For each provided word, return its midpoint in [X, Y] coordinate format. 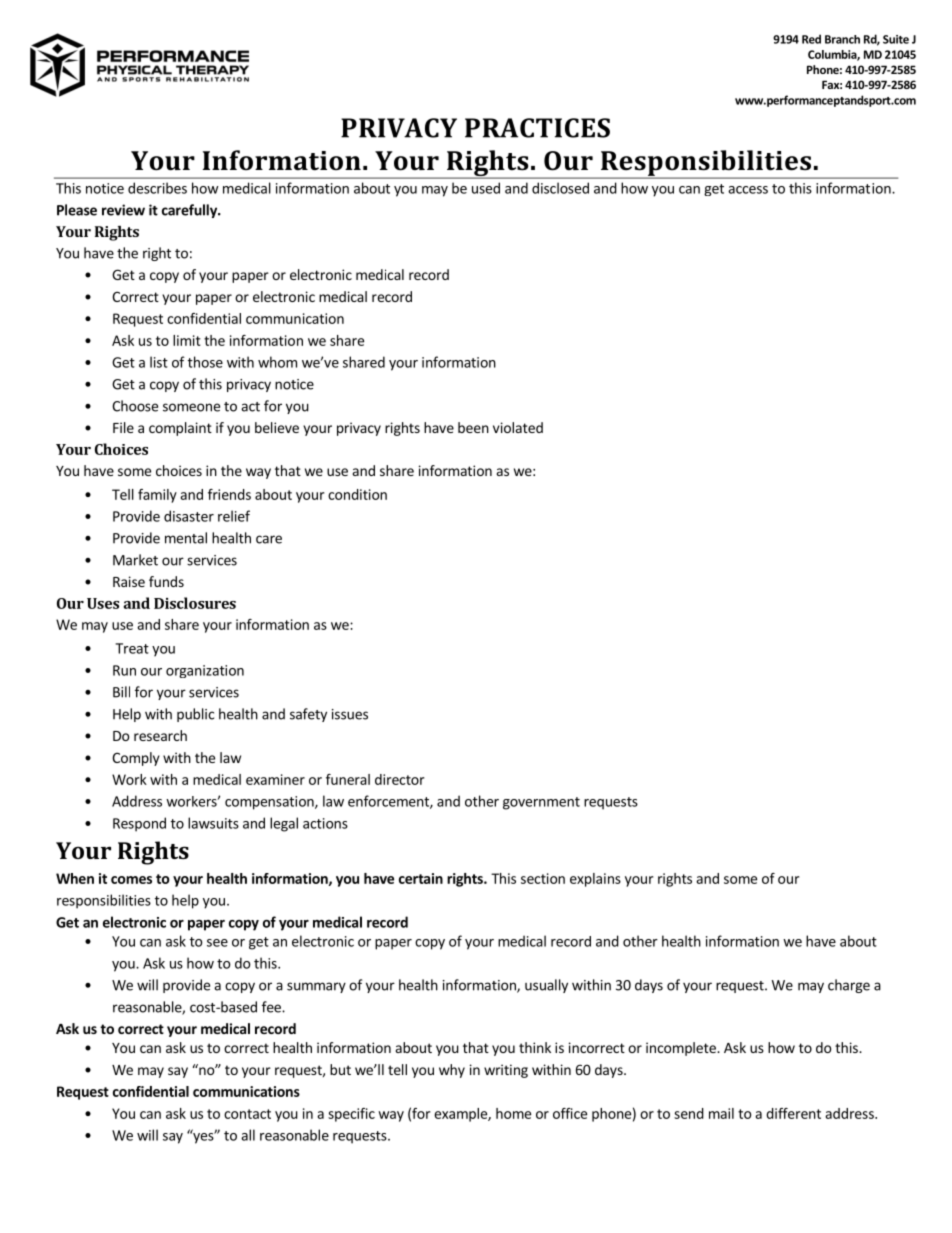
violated [518, 427]
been [473, 427]
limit [187, 340]
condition [357, 494]
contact [247, 1114]
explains [595, 880]
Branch [842, 39]
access [748, 190]
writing [506, 1071]
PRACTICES [537, 128]
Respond [139, 824]
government [541, 803]
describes [157, 188]
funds [166, 581]
